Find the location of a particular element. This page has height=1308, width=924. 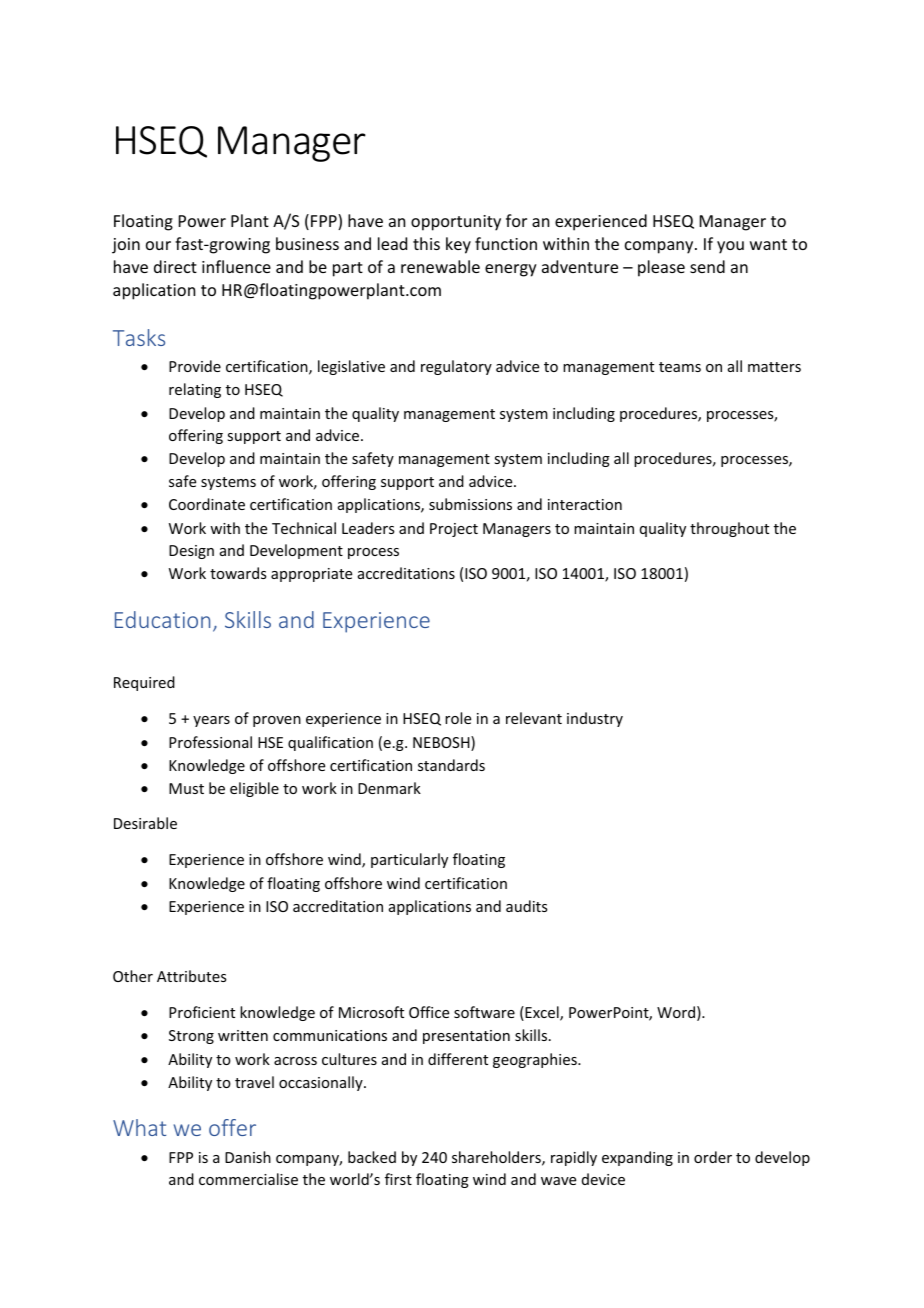

first is located at coordinates (398, 1179).
